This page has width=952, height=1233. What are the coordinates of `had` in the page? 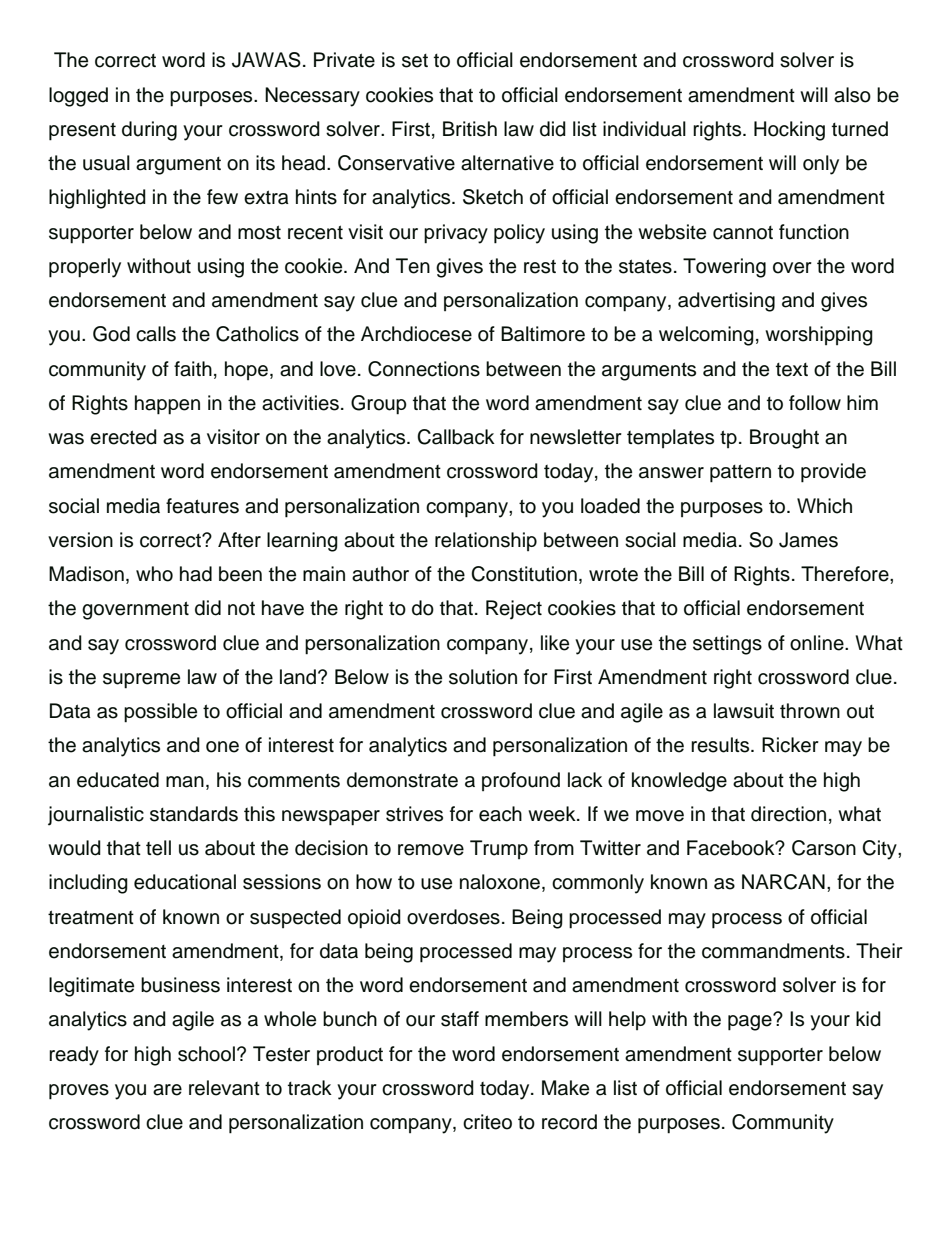 It's located at (196, 574).
